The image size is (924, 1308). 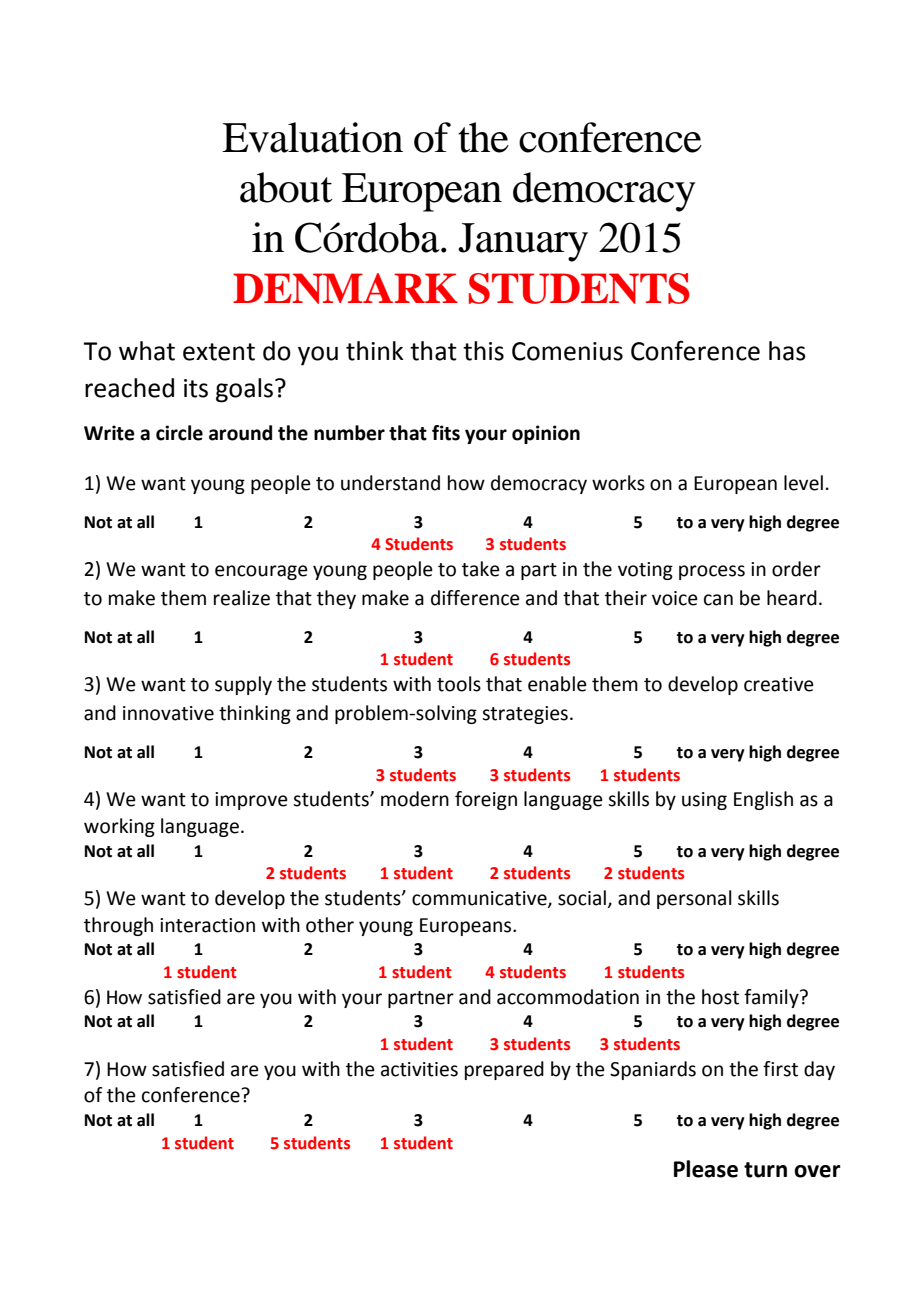 I want to click on prepared, so click(x=504, y=1070).
